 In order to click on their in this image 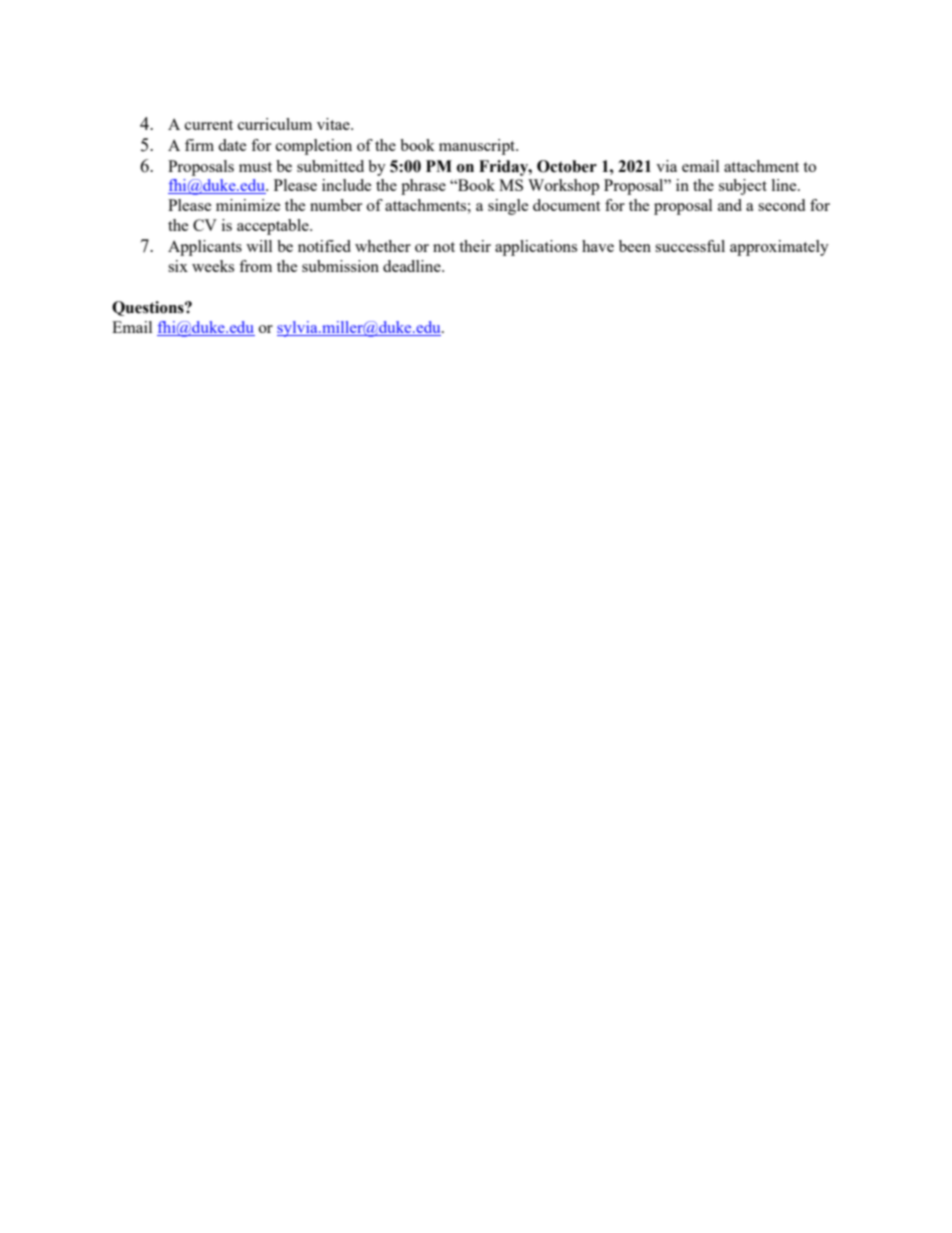, I will do `click(475, 246)`.
